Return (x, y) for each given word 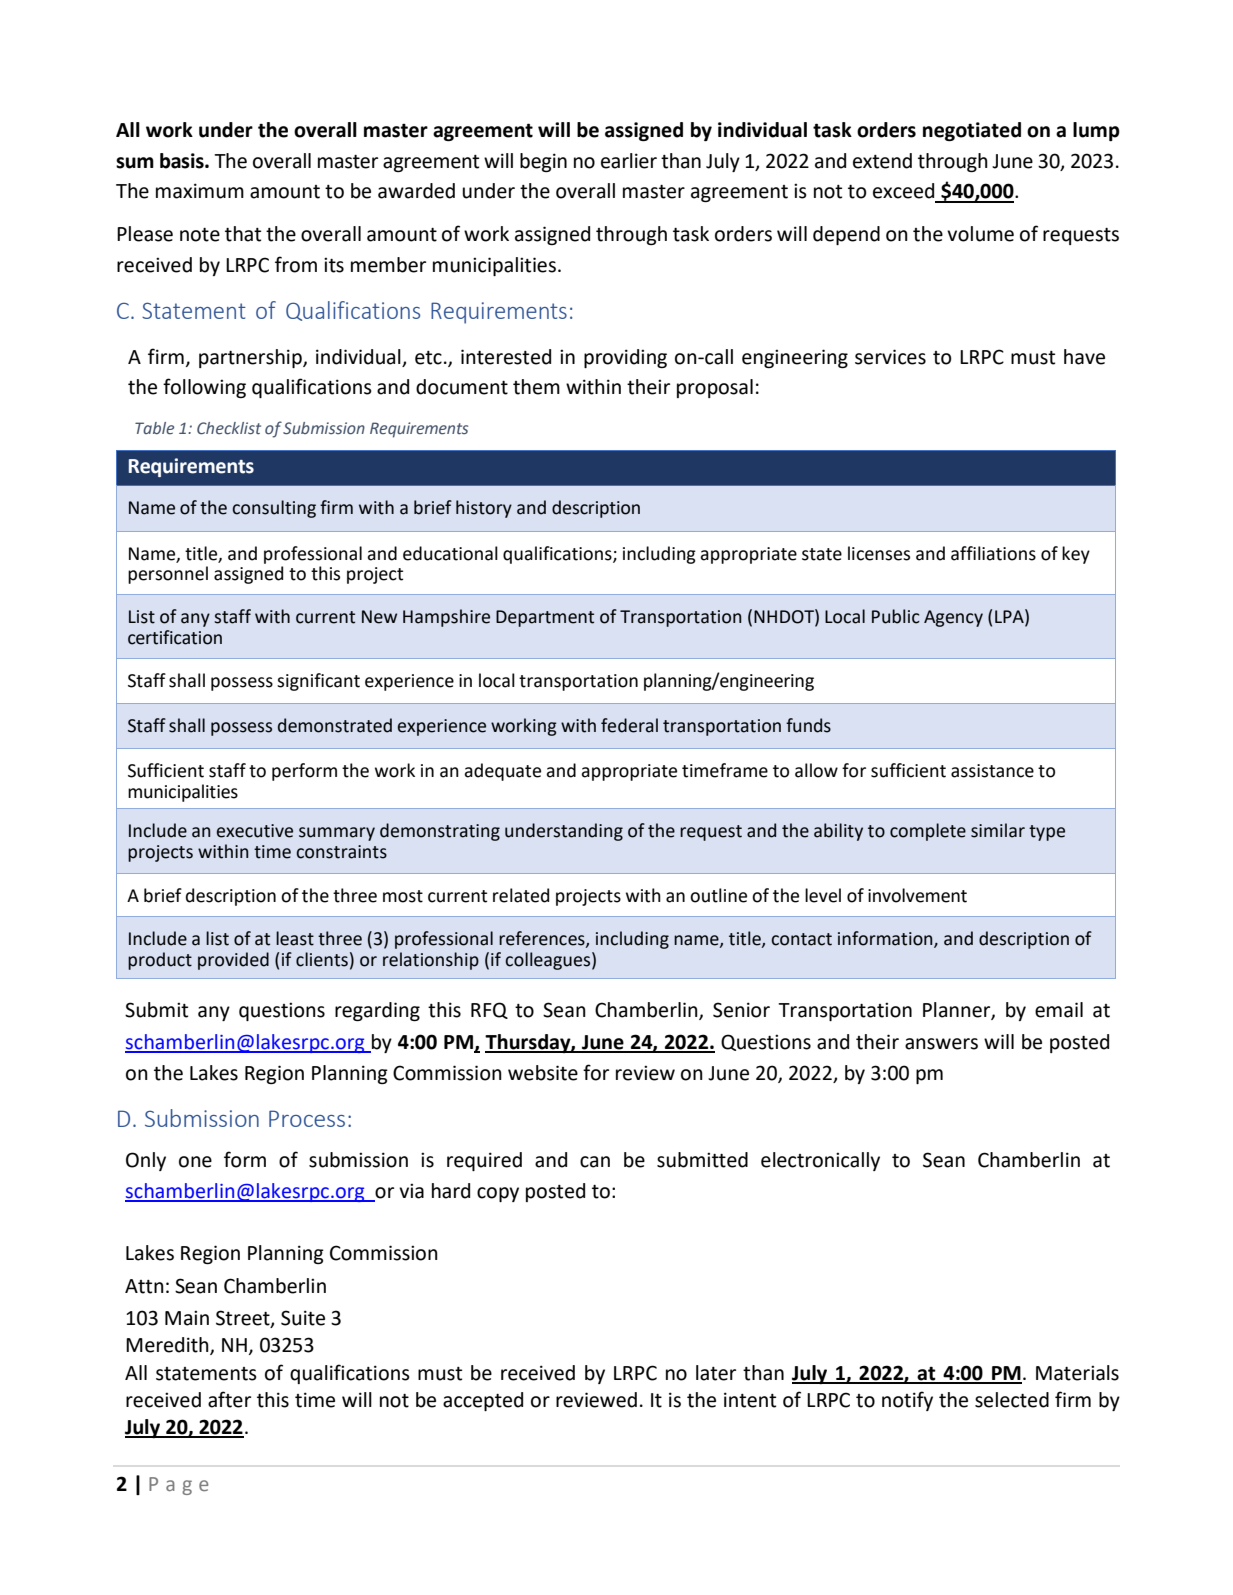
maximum (200, 191)
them (536, 387)
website (543, 1073)
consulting (274, 509)
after (229, 1399)
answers (941, 1044)
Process (307, 1118)
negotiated (972, 131)
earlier (629, 161)
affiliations (993, 553)
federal (629, 725)
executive (255, 831)
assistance (992, 771)
